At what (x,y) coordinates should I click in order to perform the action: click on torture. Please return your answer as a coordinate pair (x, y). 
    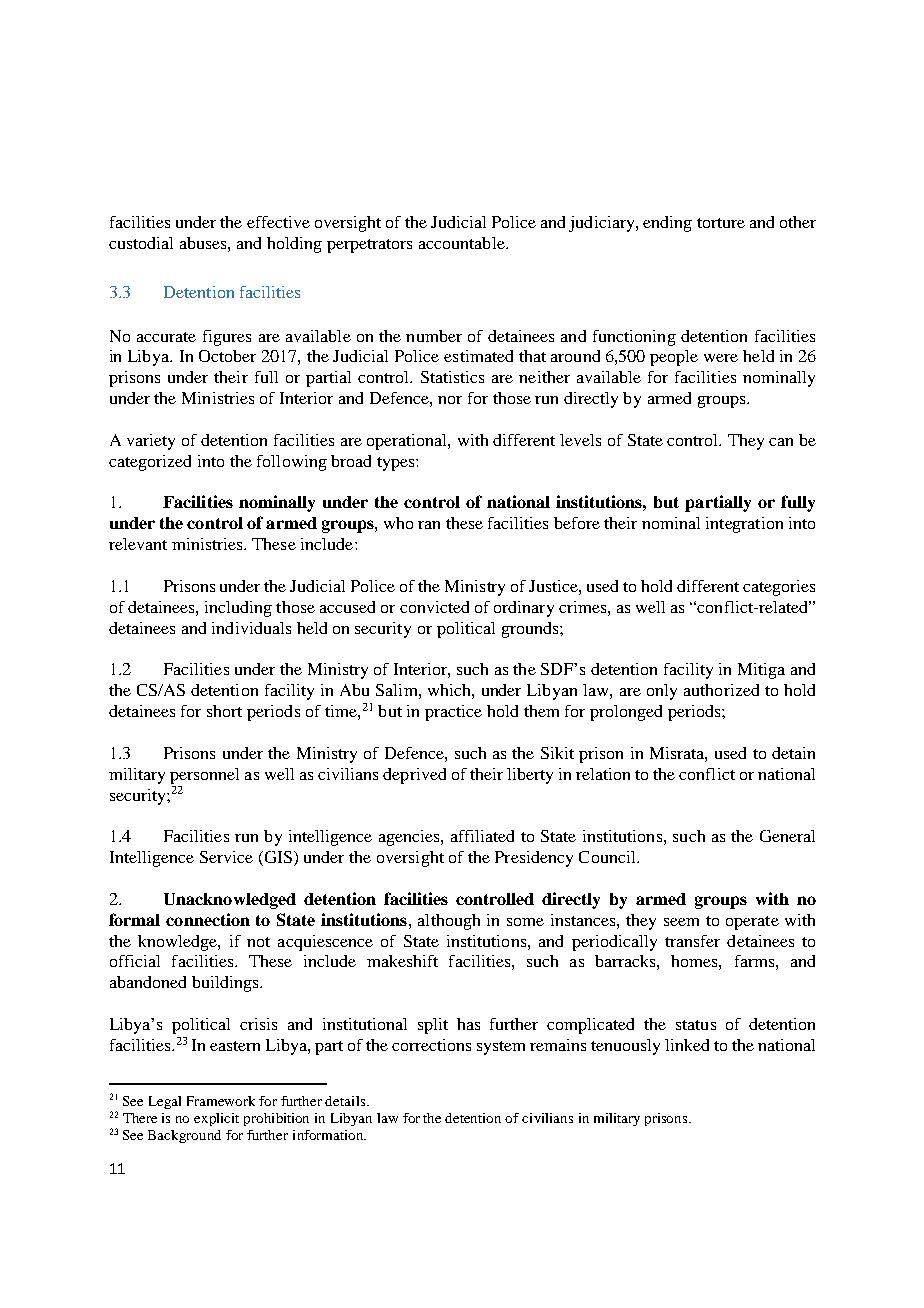
    Looking at the image, I should click on (721, 223).
